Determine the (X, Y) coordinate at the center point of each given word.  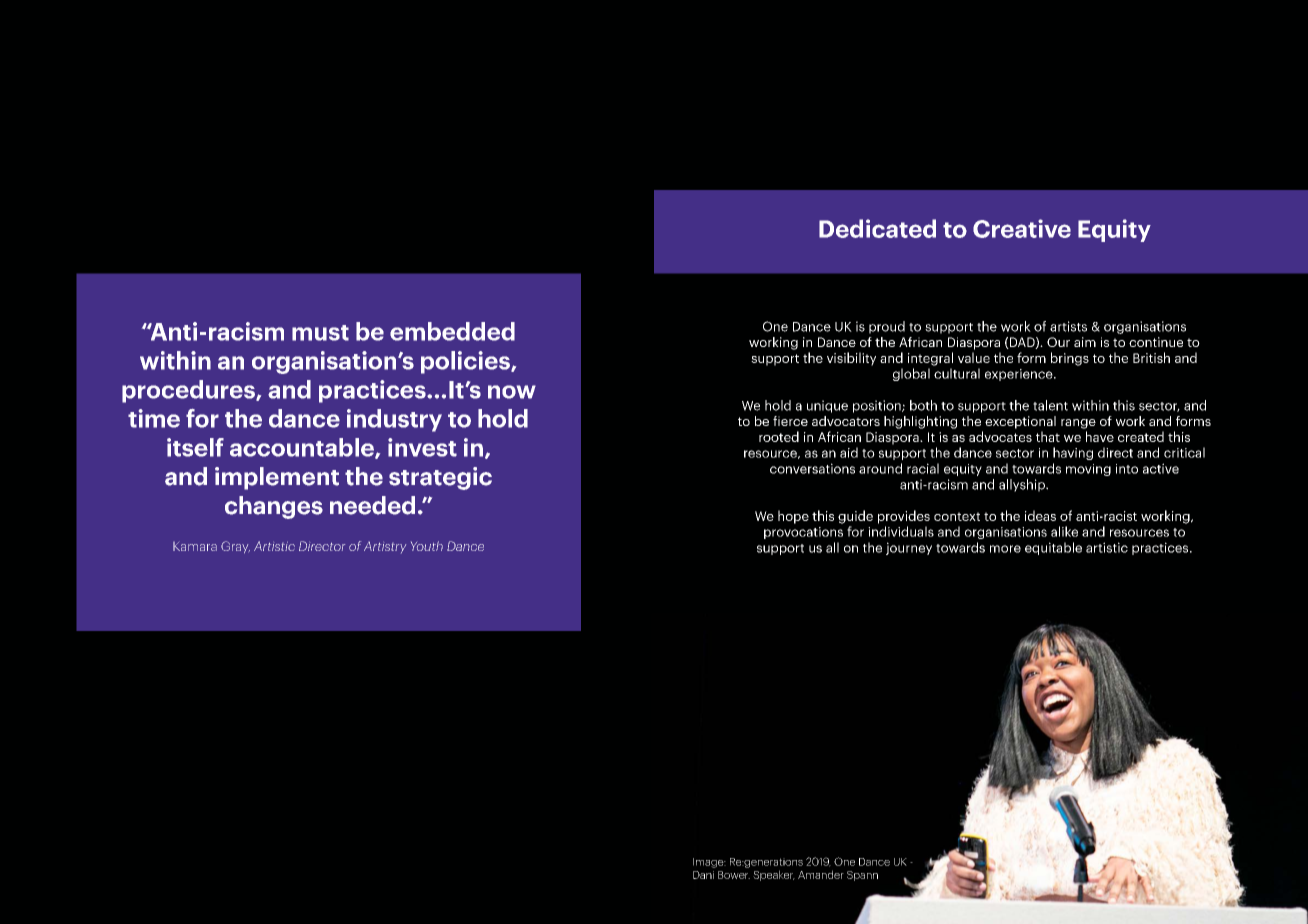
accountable (303, 448)
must (320, 333)
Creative (1022, 228)
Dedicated (877, 228)
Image (709, 863)
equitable (1053, 548)
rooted (779, 436)
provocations (803, 533)
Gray (235, 547)
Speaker (774, 875)
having (1073, 453)
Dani (703, 875)
